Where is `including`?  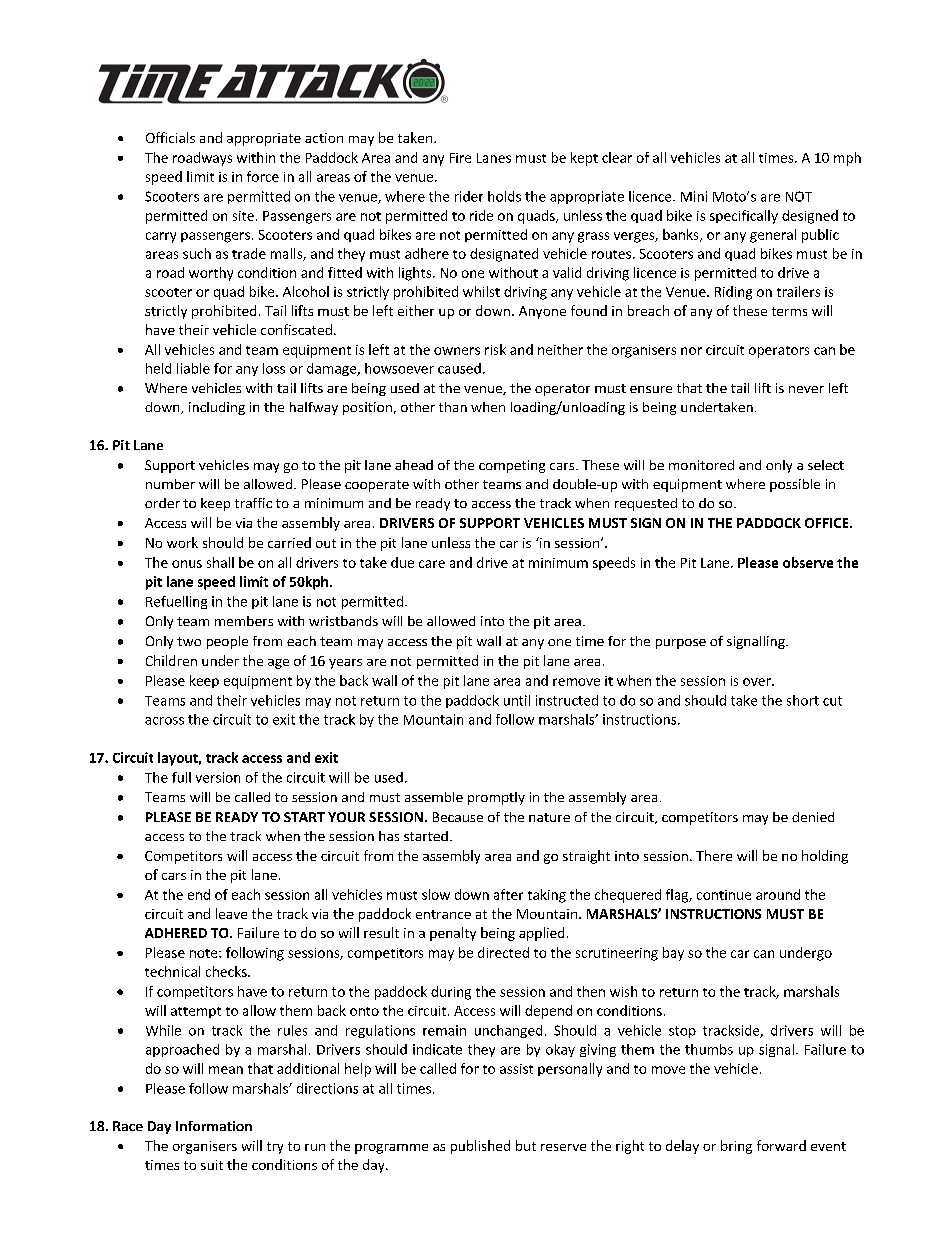
including is located at coordinates (217, 408).
